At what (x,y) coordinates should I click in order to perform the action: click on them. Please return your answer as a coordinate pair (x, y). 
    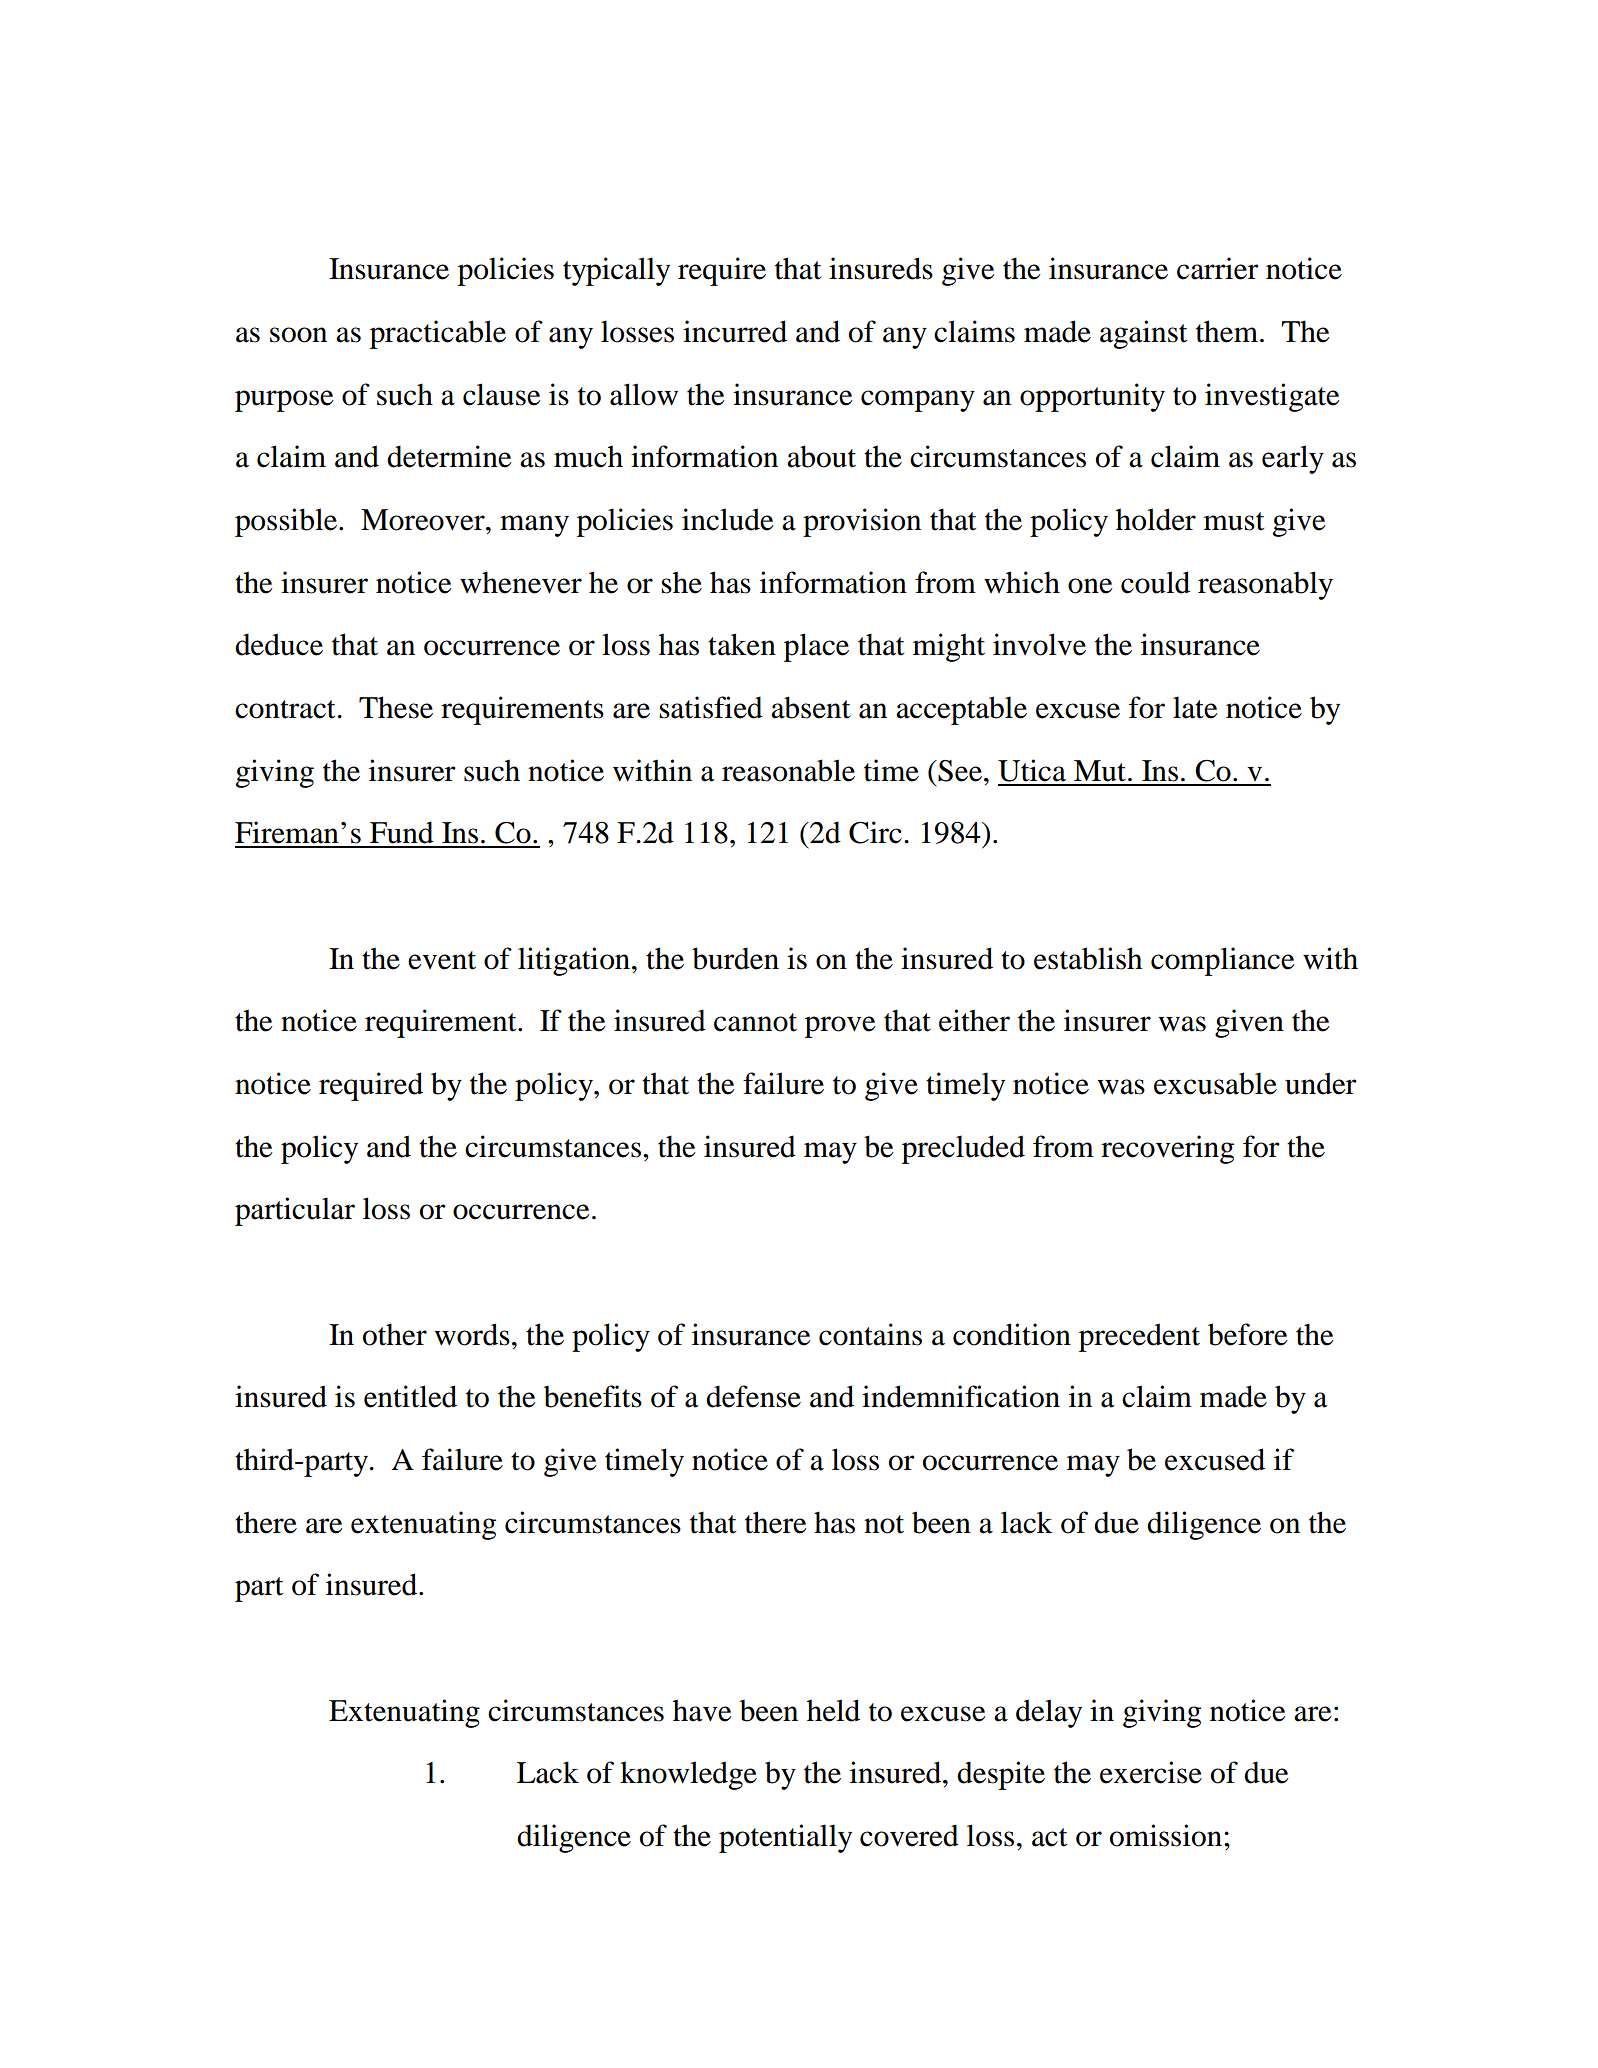
    Looking at the image, I should click on (1227, 331).
